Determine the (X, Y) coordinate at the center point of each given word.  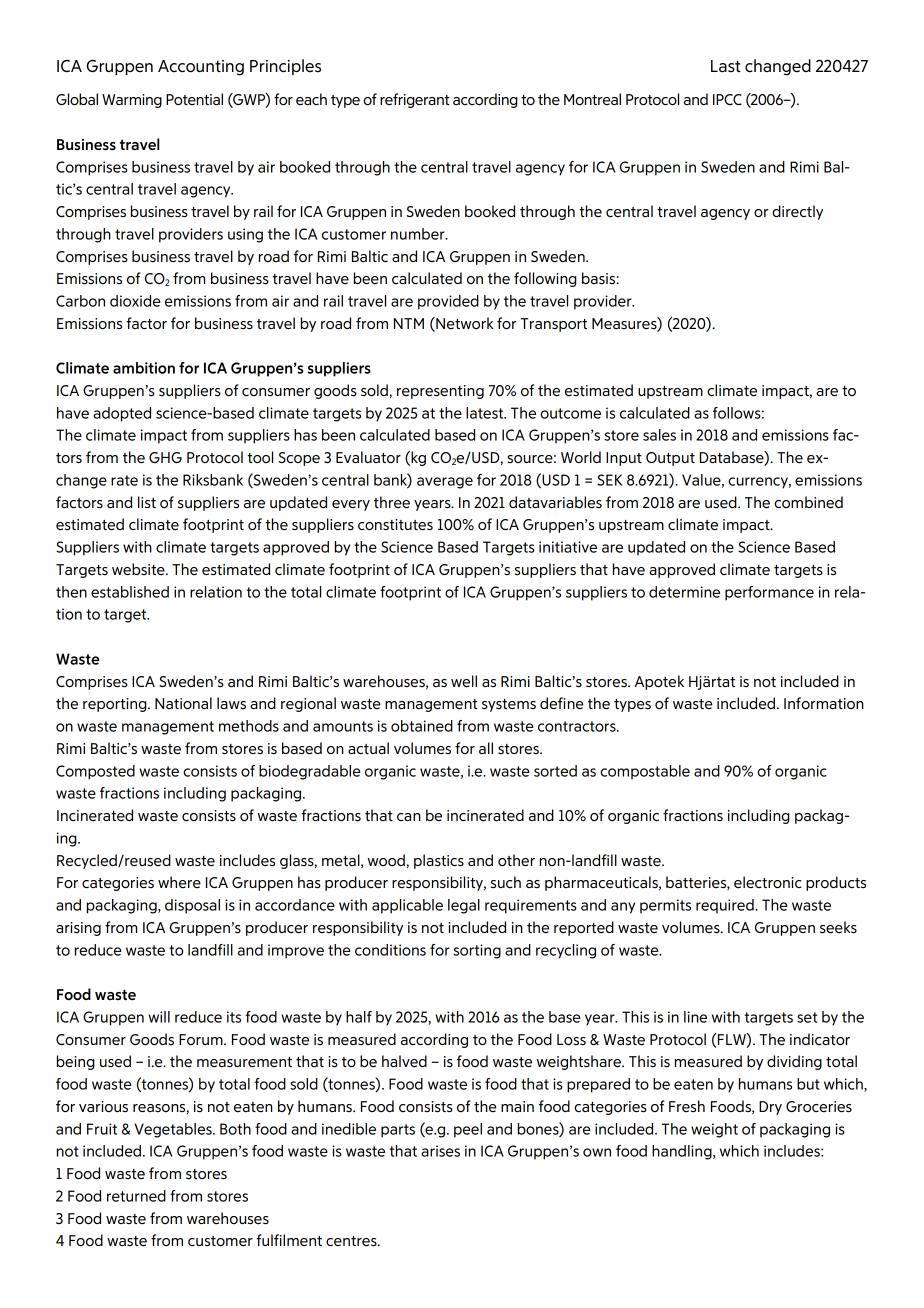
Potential (194, 99)
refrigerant (415, 100)
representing (440, 392)
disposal (192, 906)
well (464, 681)
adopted (122, 414)
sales (659, 435)
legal (464, 906)
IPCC (727, 99)
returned (136, 1196)
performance (769, 593)
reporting (116, 705)
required (726, 906)
